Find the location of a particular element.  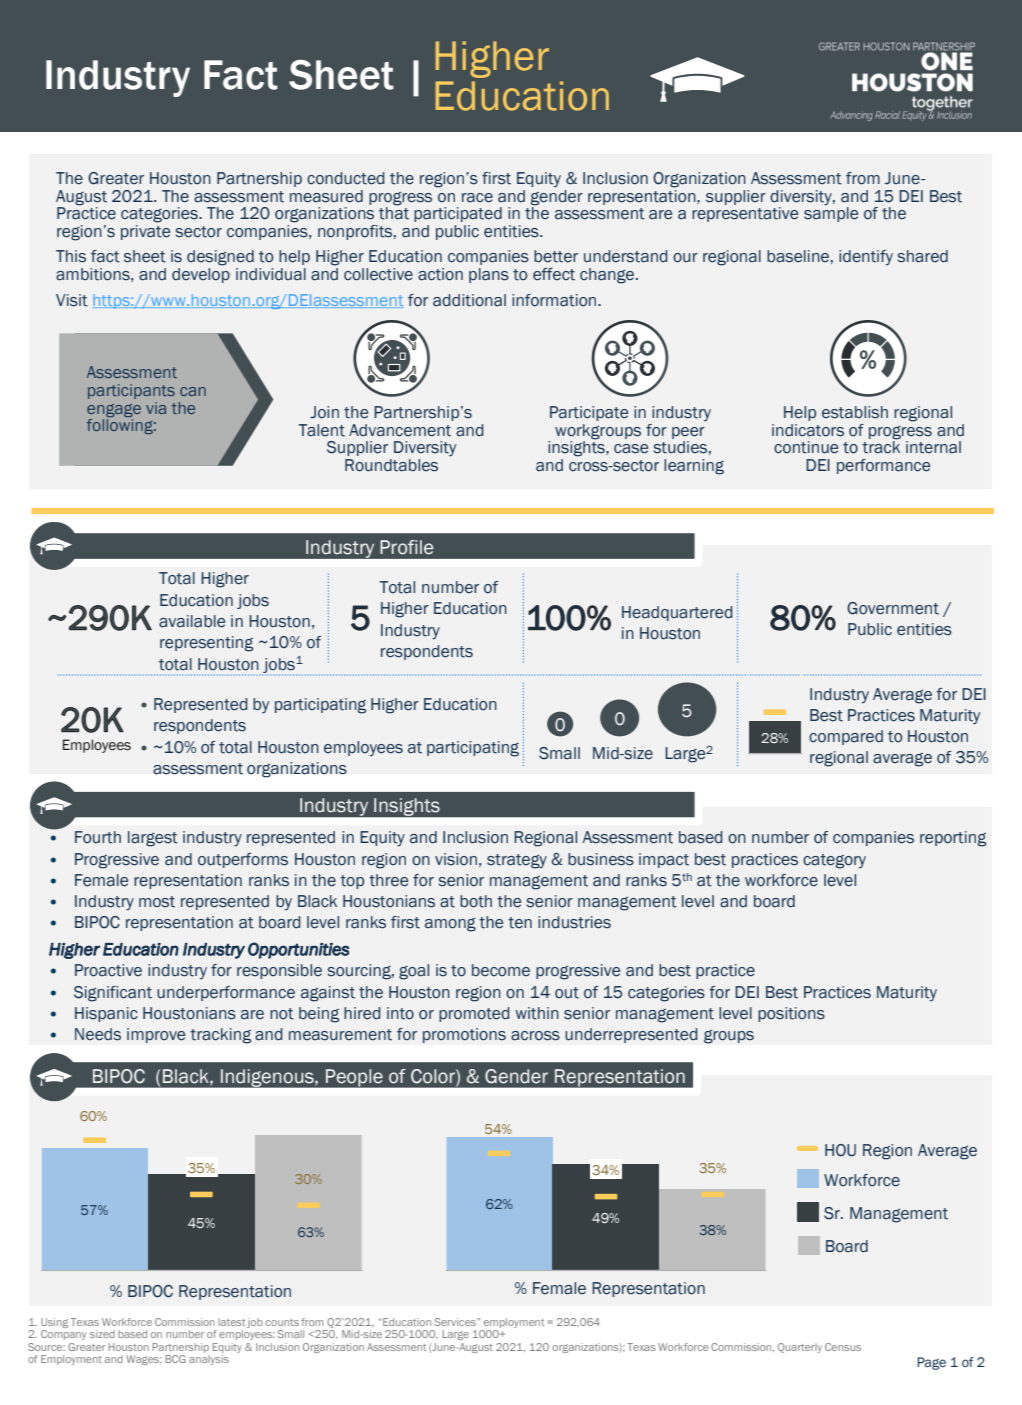

Fourth is located at coordinates (98, 837).
